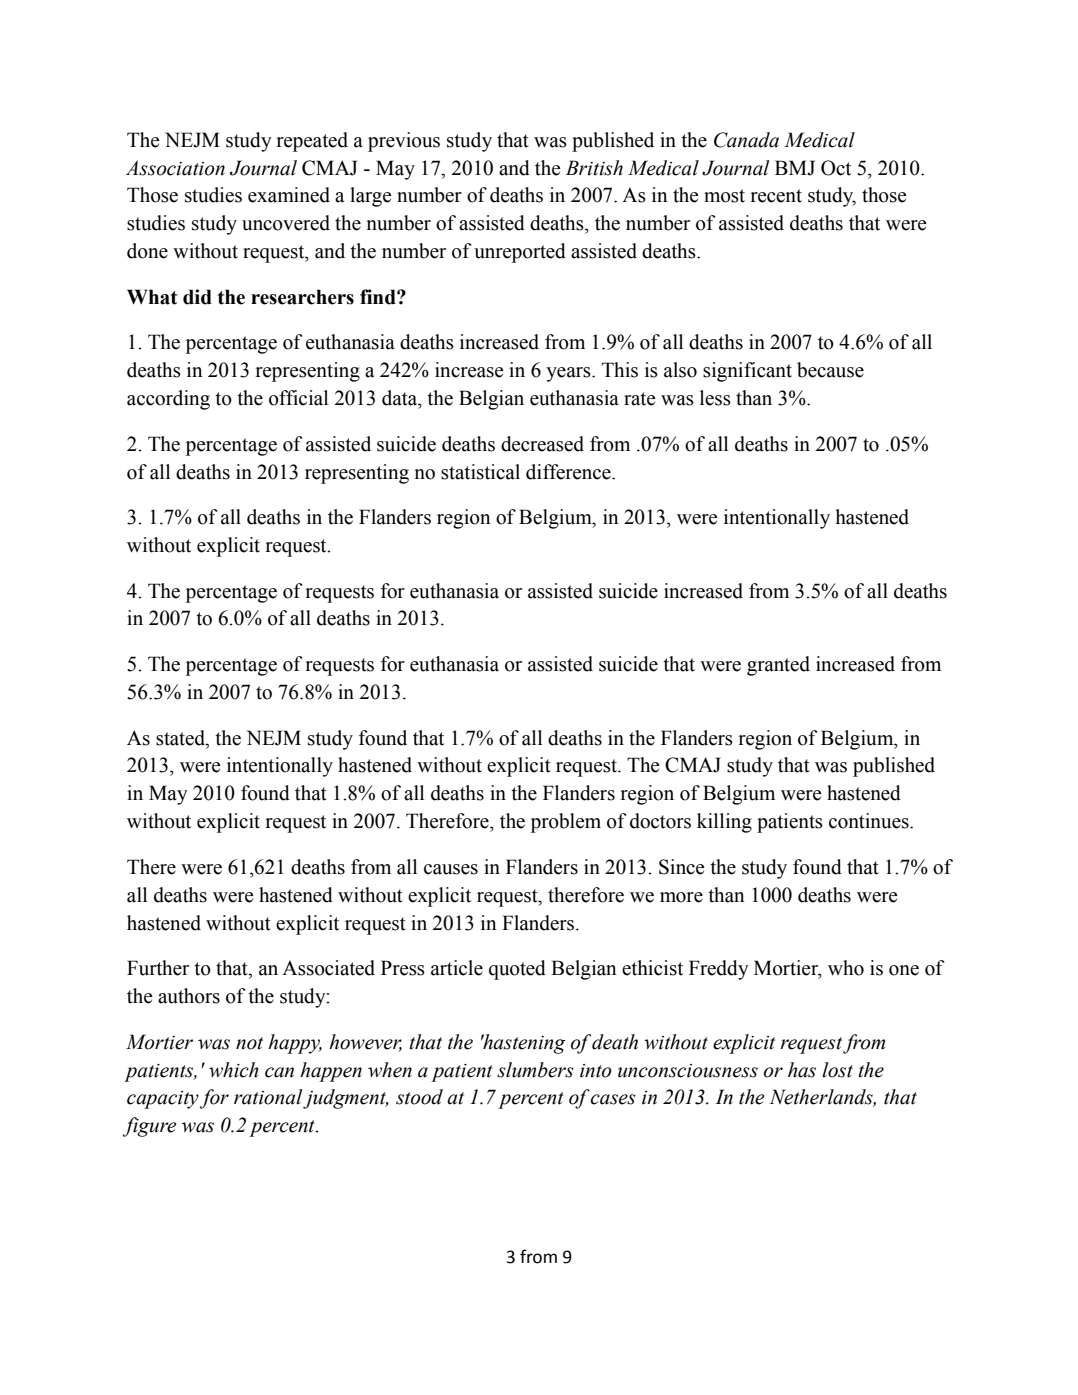 The width and height of the screenshot is (1078, 1395). I want to click on British, so click(594, 168).
